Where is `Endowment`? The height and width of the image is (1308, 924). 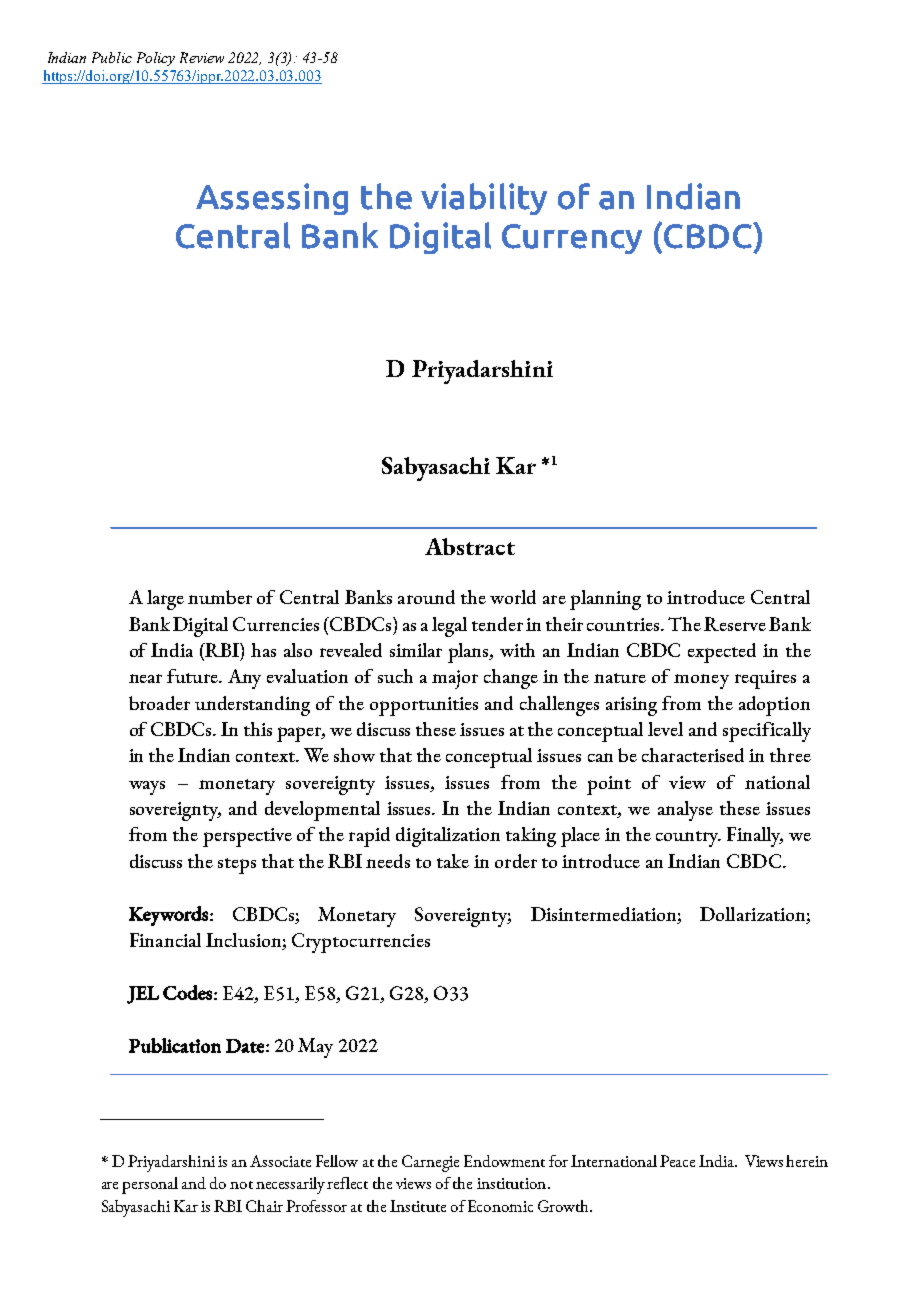
Endowment is located at coordinates (504, 1161).
